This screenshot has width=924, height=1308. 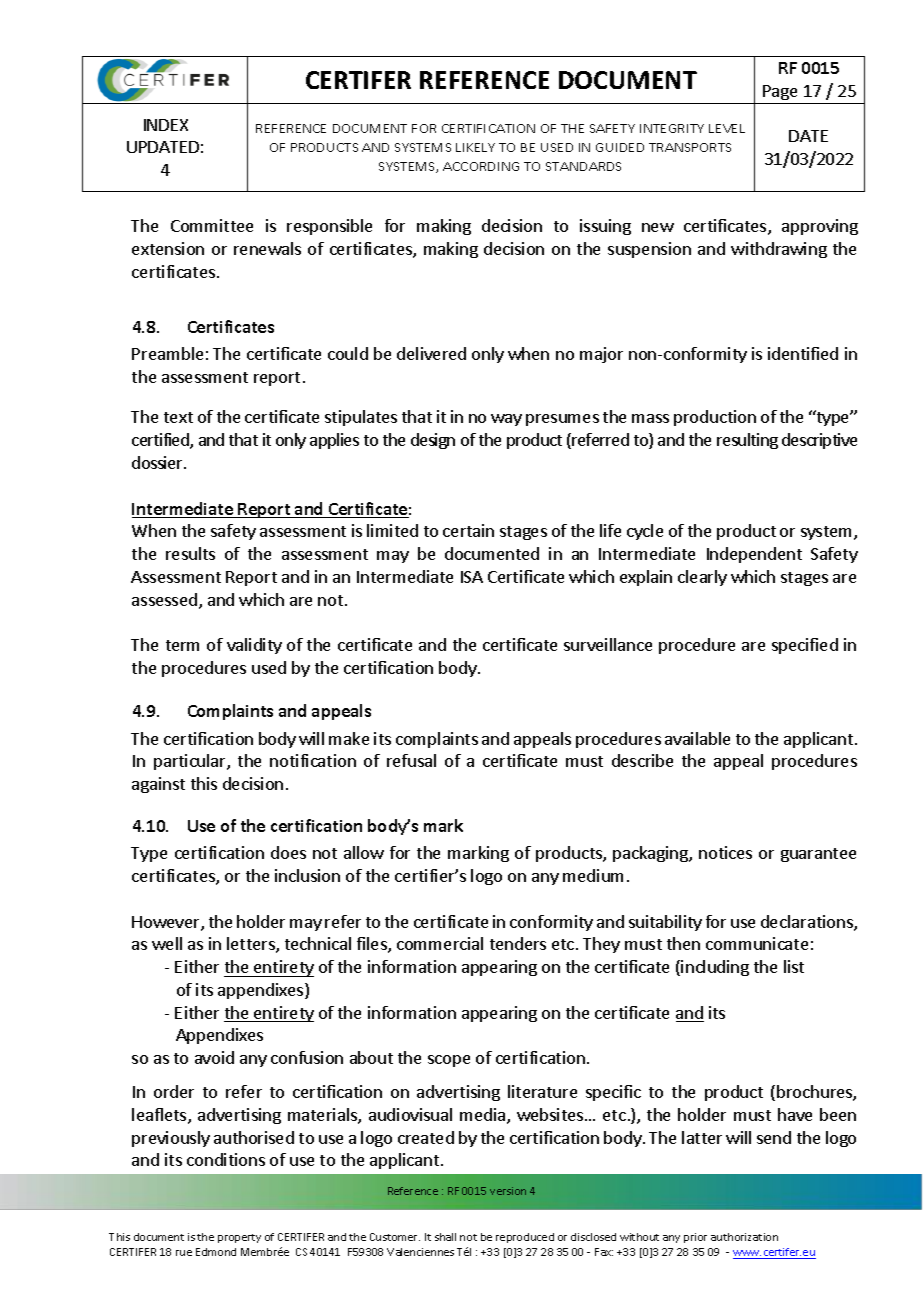 I want to click on version, so click(x=508, y=1191).
